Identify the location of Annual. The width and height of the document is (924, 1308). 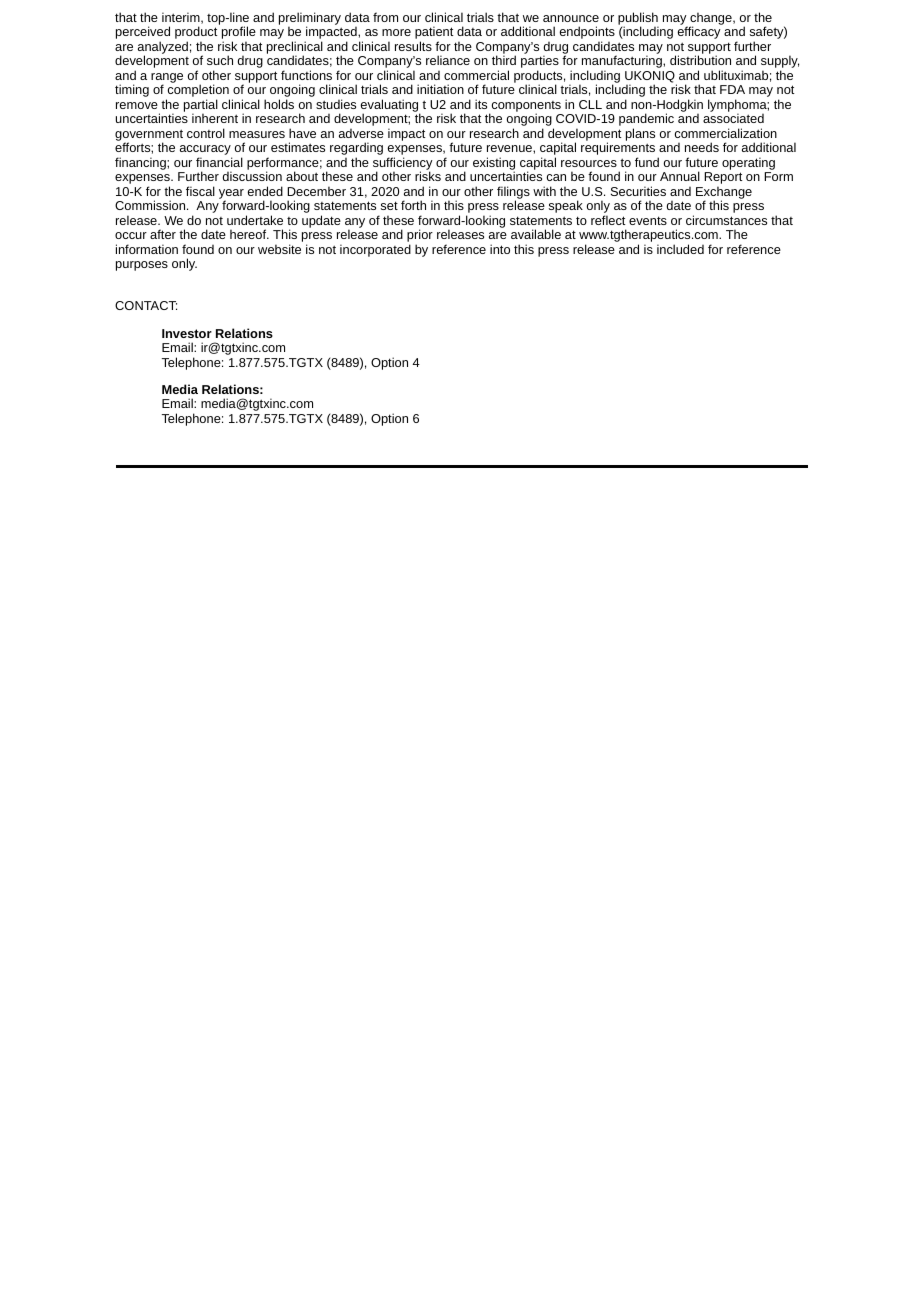
(680, 176).
